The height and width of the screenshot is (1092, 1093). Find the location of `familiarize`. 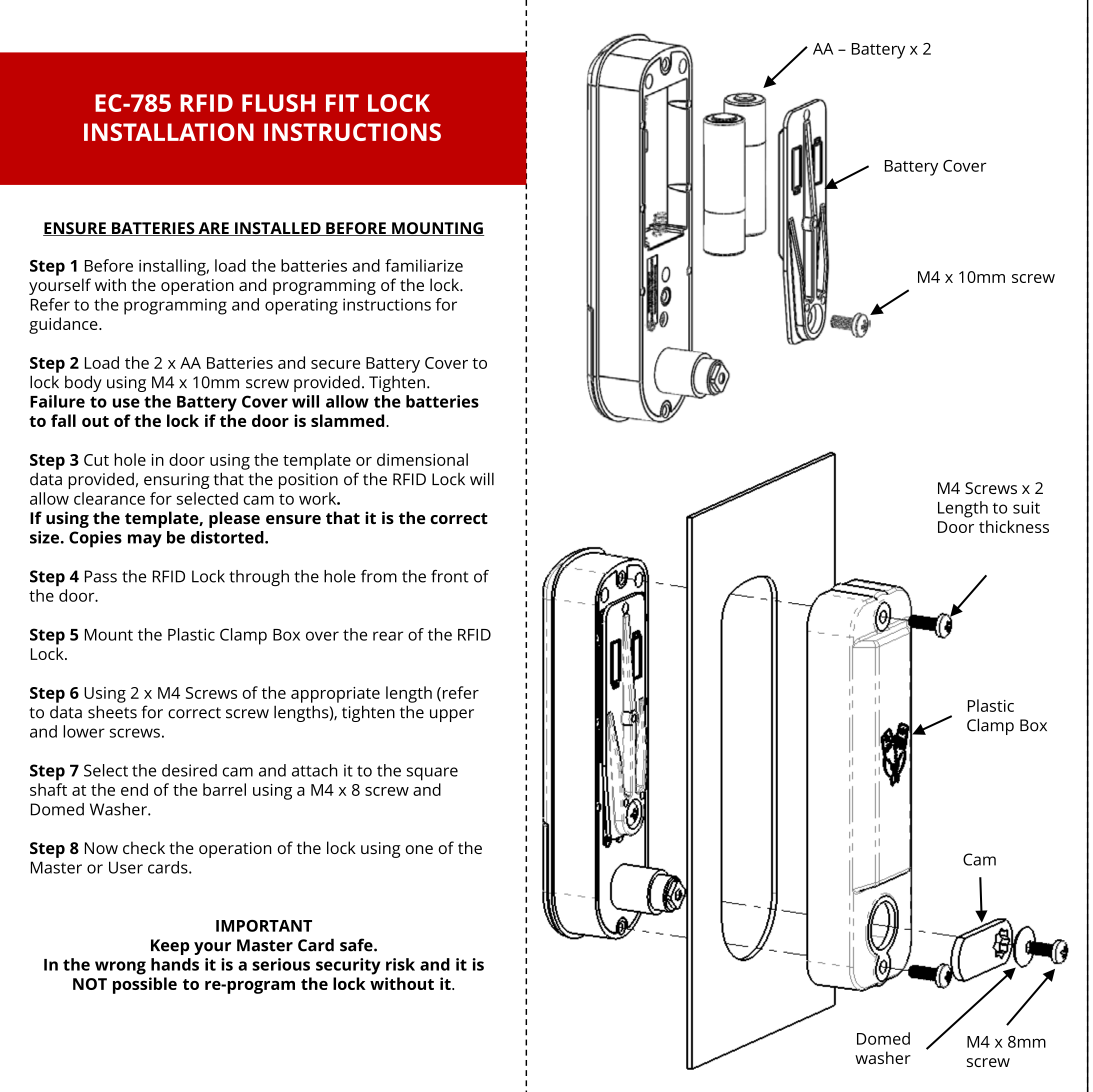

familiarize is located at coordinates (424, 265).
